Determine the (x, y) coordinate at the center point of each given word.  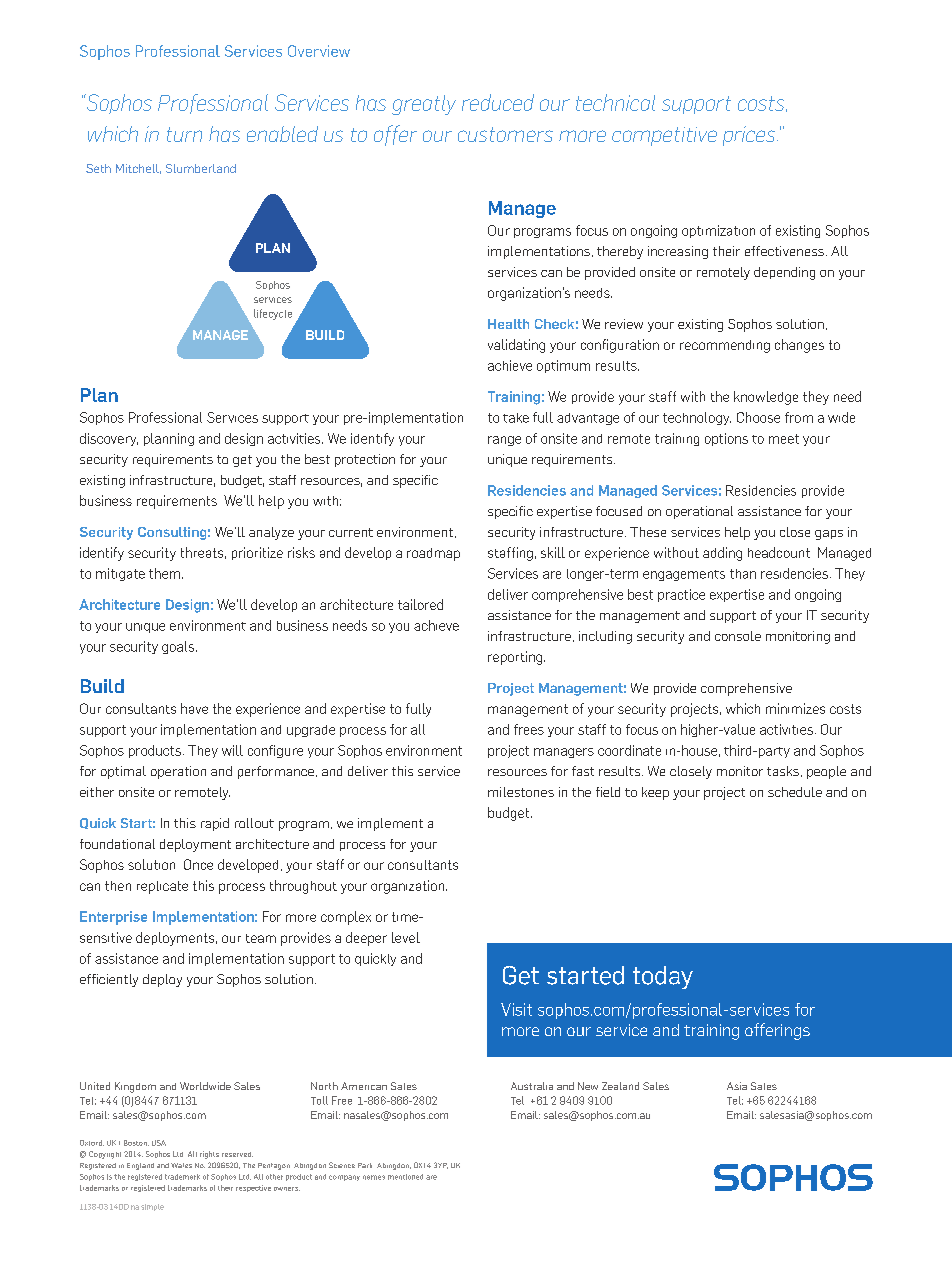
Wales (181, 1165)
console (738, 636)
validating (516, 346)
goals (179, 647)
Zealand (620, 1086)
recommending (725, 346)
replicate (162, 887)
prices (749, 136)
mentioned (405, 1177)
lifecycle (273, 314)
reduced (498, 102)
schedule (795, 792)
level (406, 937)
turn (184, 134)
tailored (420, 604)
